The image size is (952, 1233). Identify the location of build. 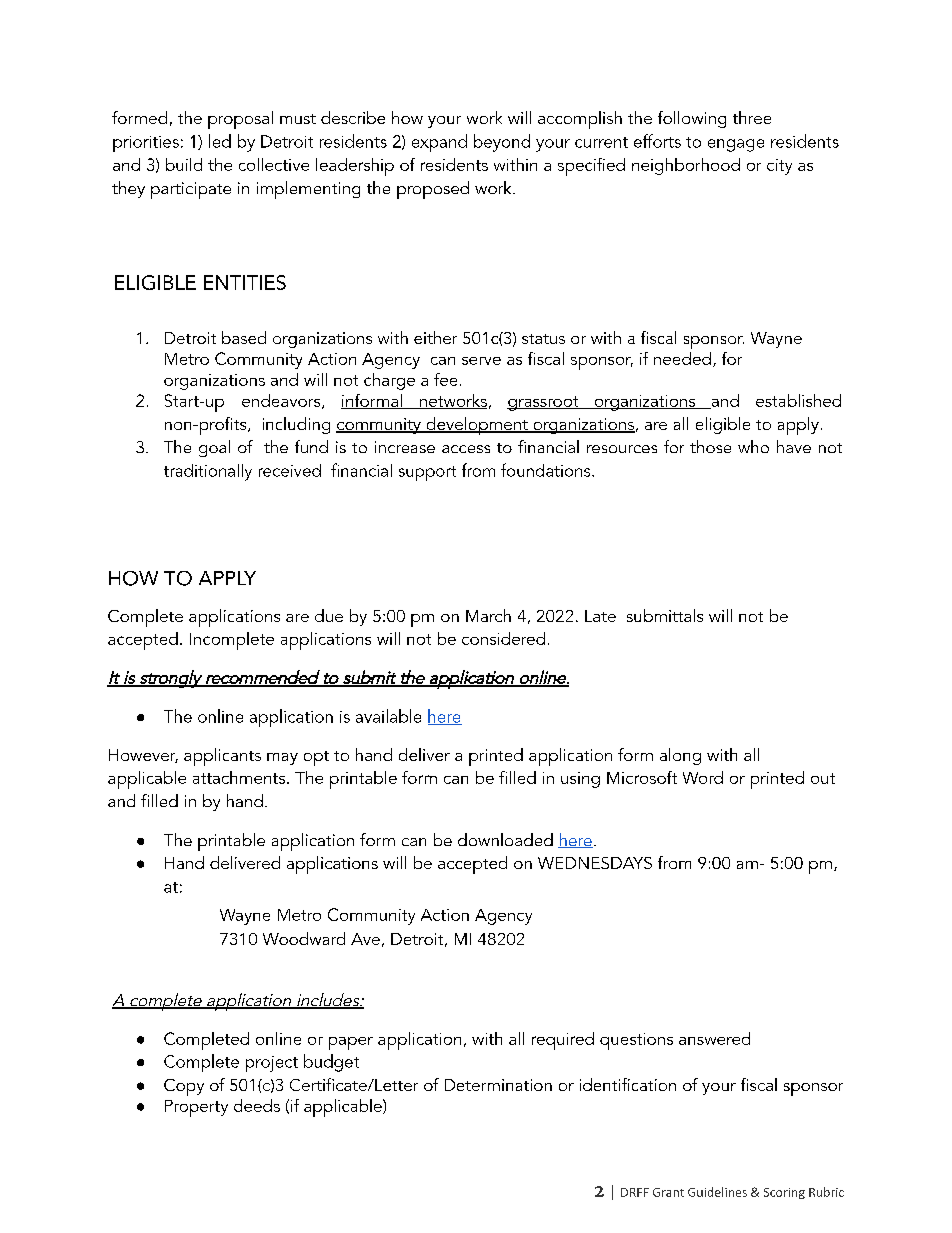
(184, 164).
